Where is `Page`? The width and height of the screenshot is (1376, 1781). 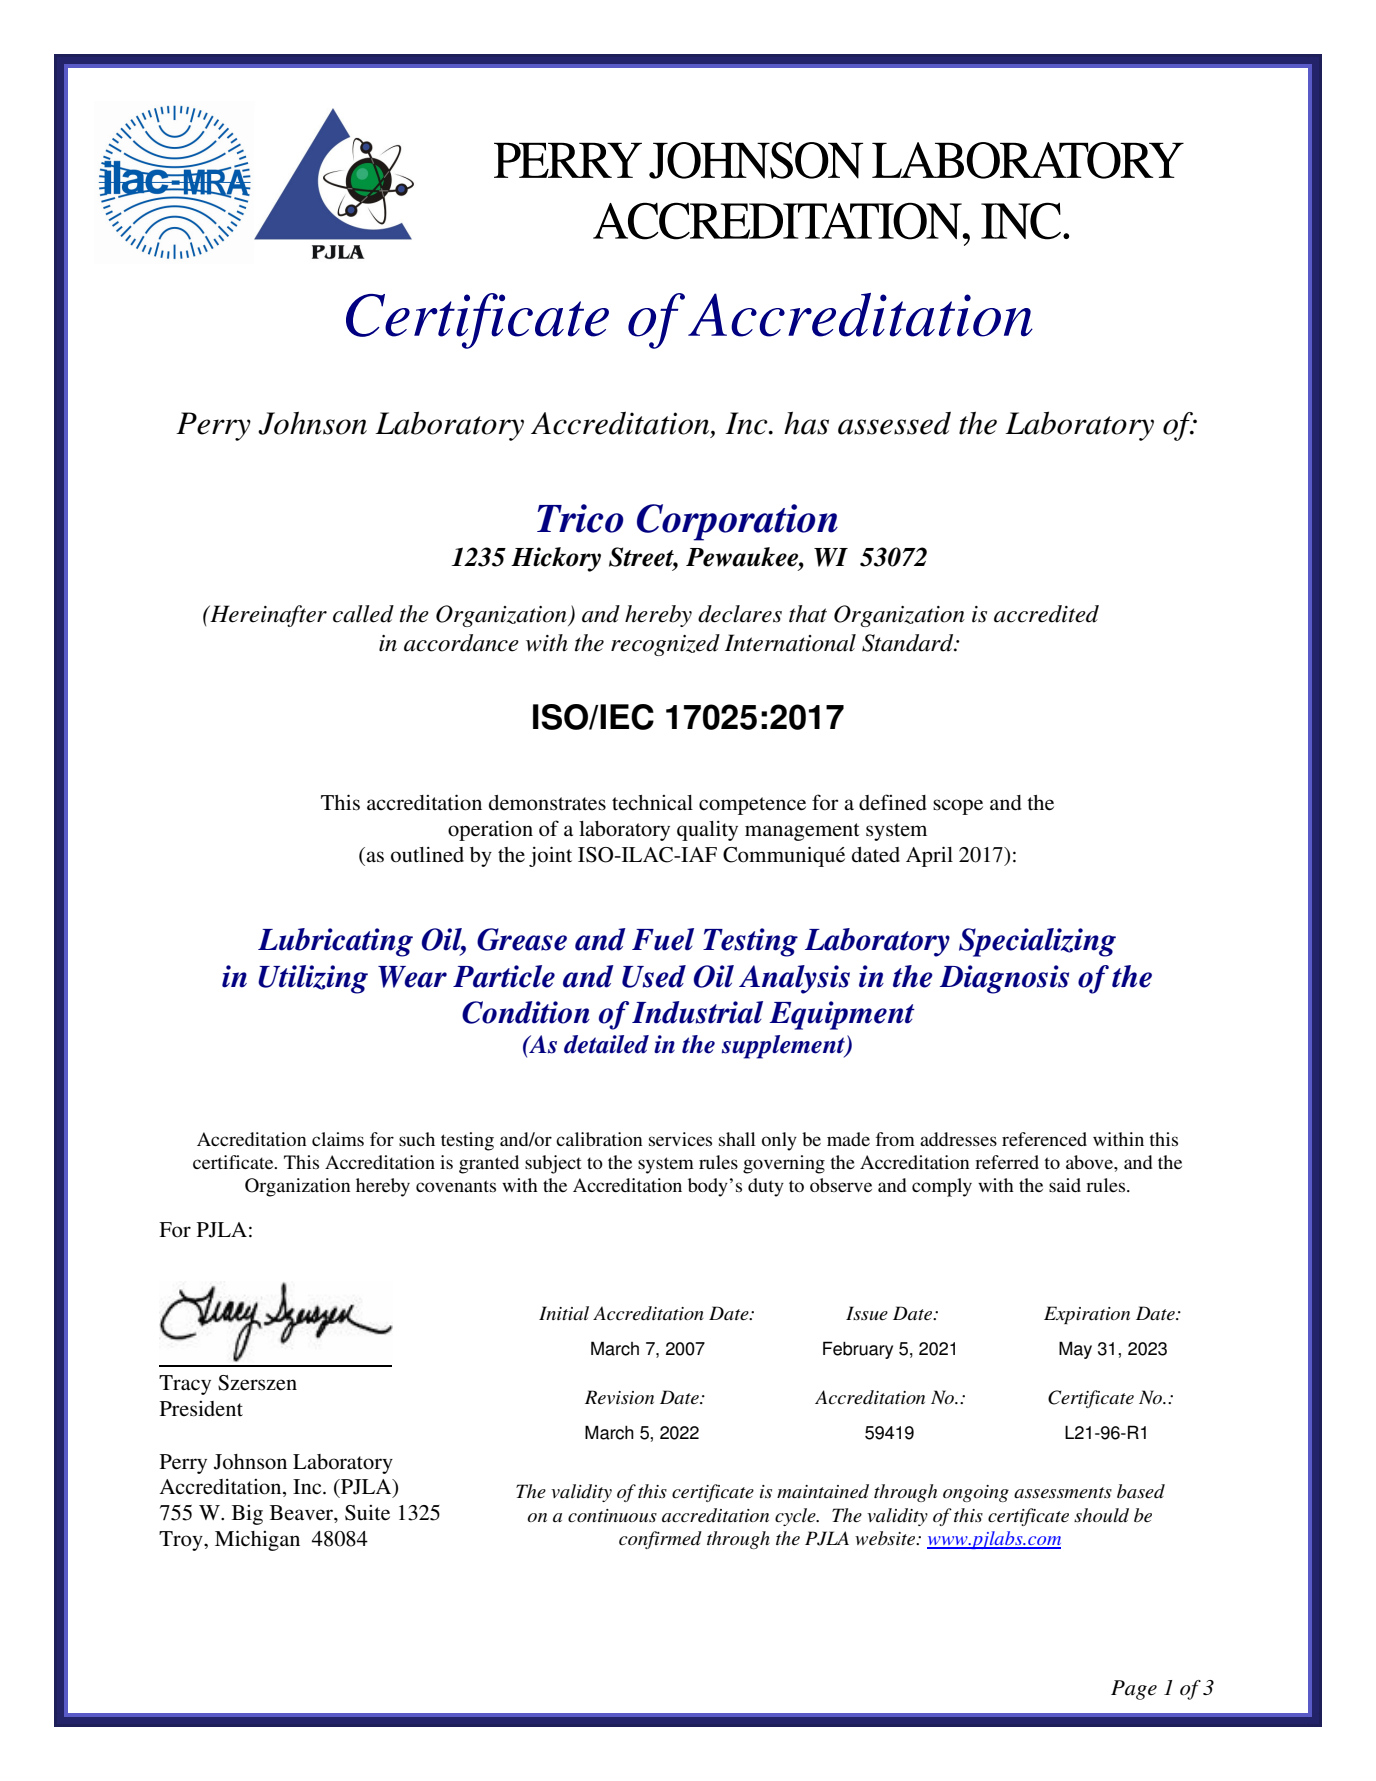 Page is located at coordinates (1134, 1690).
